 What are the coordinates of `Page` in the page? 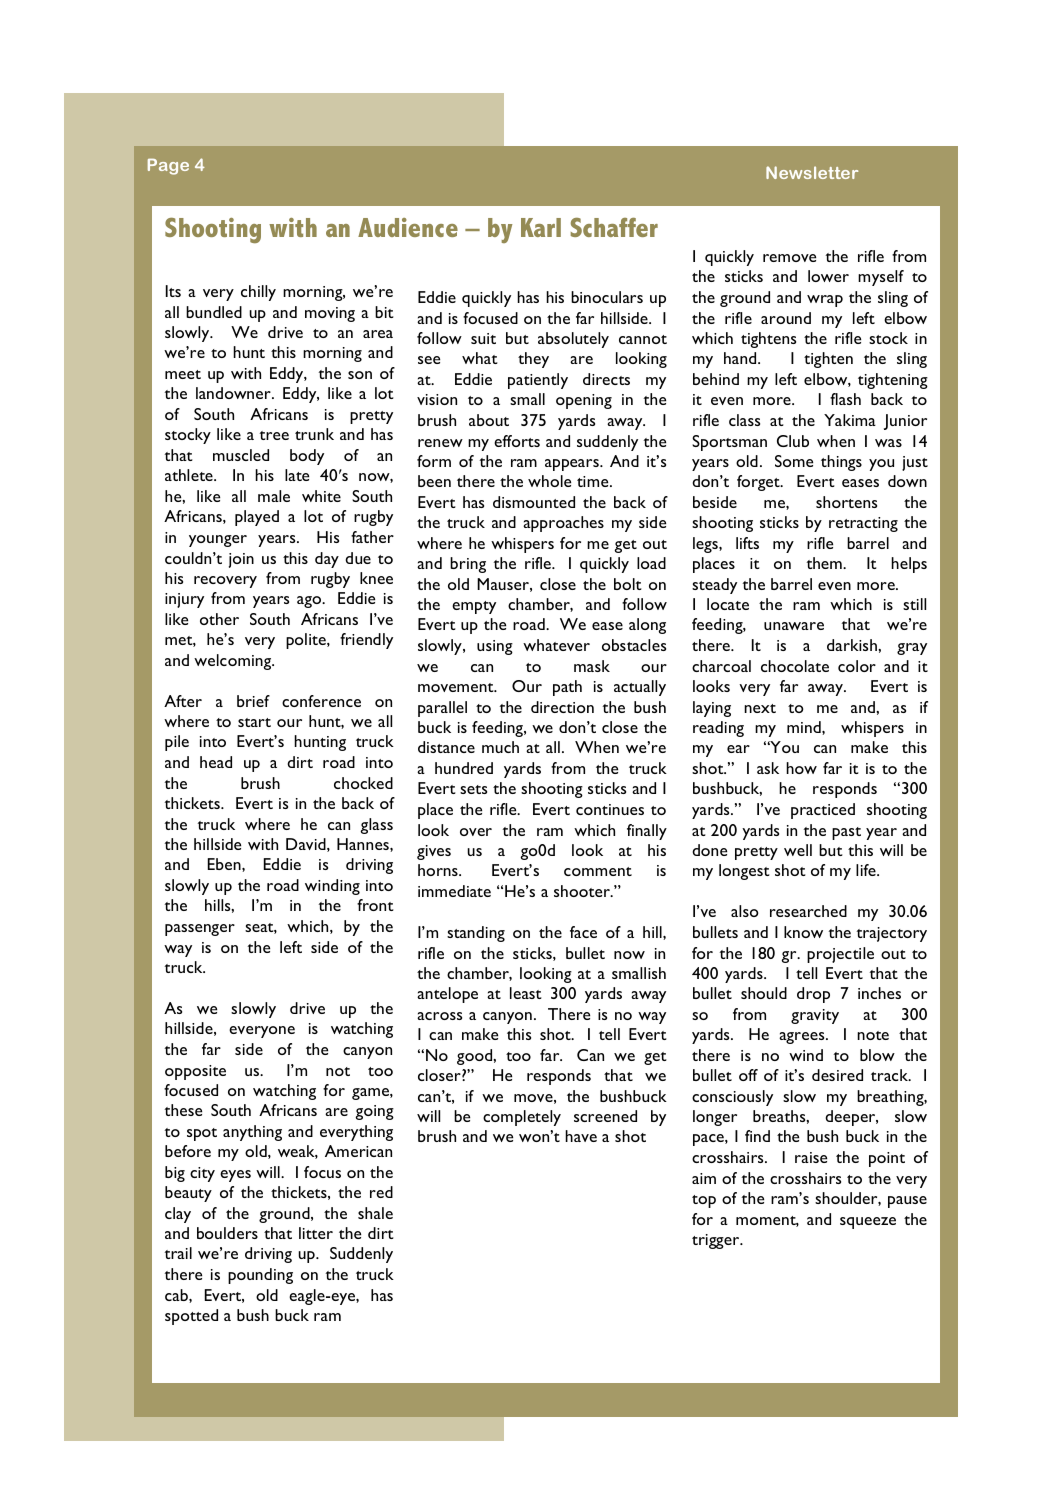 It's located at (168, 166).
